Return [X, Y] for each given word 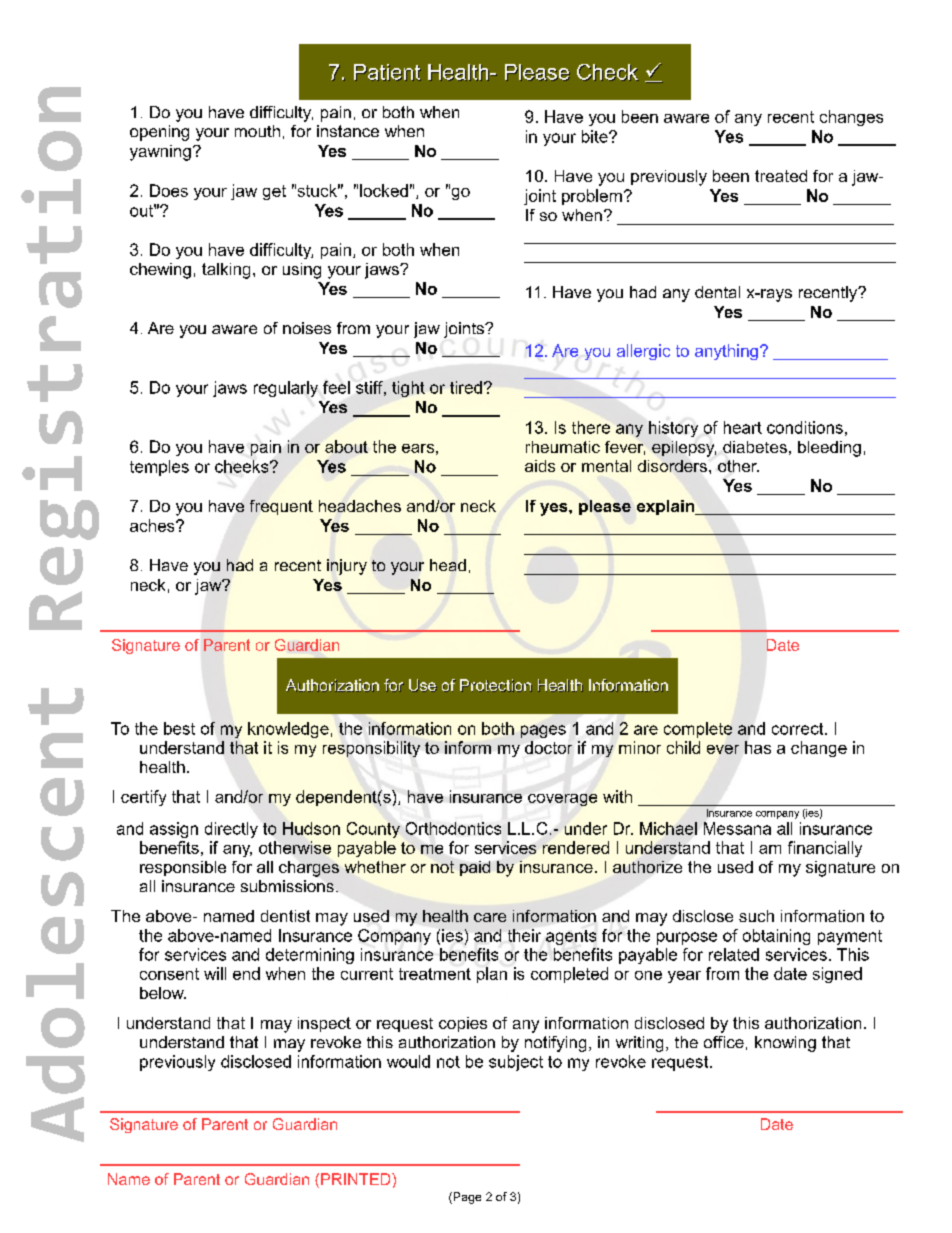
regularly [286, 389]
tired [466, 387]
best [179, 728]
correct [799, 729]
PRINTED [357, 1179]
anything [726, 352]
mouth [257, 131]
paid [475, 868]
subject [516, 1063]
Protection [496, 685]
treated [781, 176]
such [756, 916]
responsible [183, 868]
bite [596, 136]
